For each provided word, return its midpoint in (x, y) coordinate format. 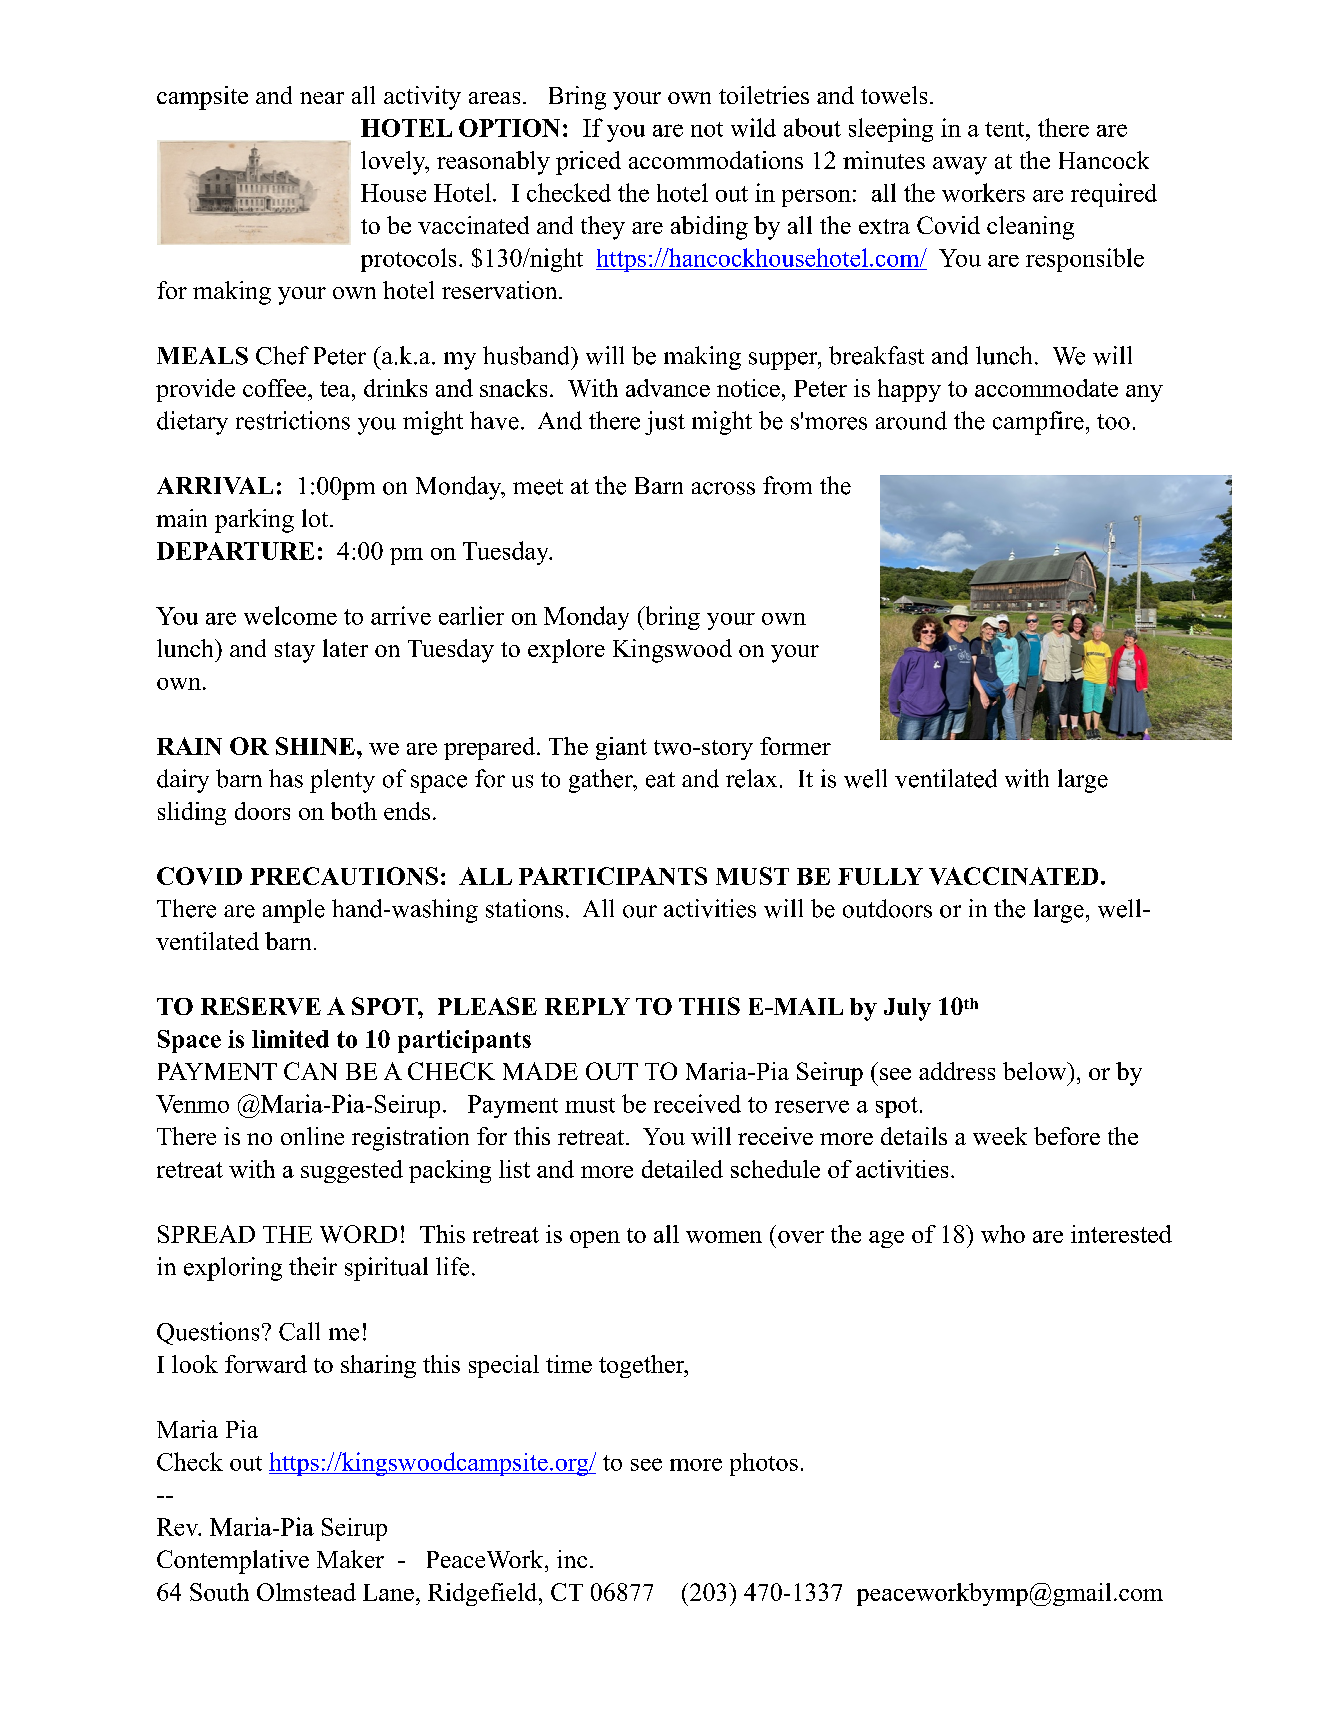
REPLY (587, 1006)
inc (572, 1559)
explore (566, 651)
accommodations (716, 160)
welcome (290, 615)
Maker (350, 1559)
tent (1006, 129)
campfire (1038, 423)
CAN (310, 1071)
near (322, 98)
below (1036, 1071)
